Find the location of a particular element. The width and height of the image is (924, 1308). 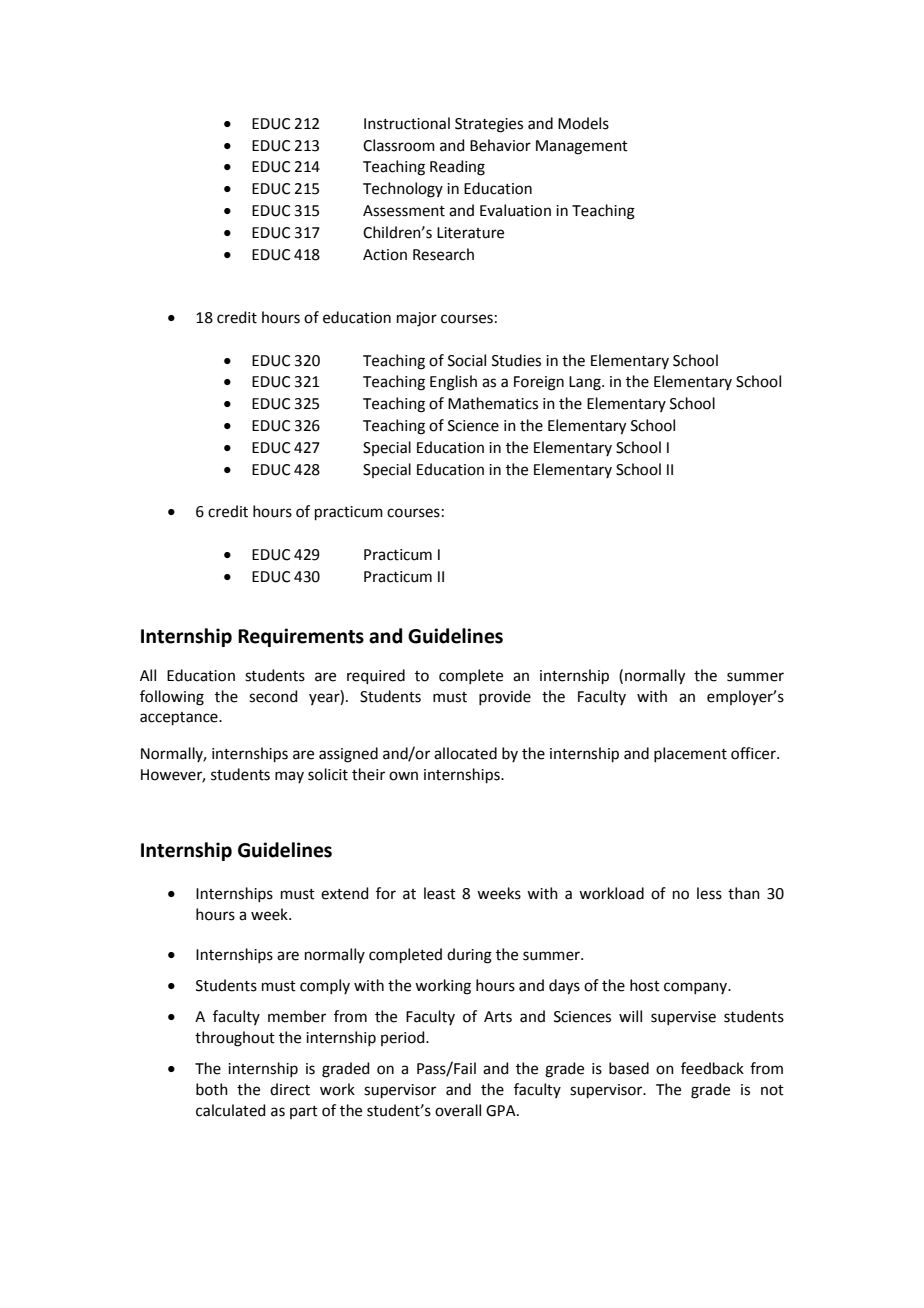

major is located at coordinates (417, 319).
